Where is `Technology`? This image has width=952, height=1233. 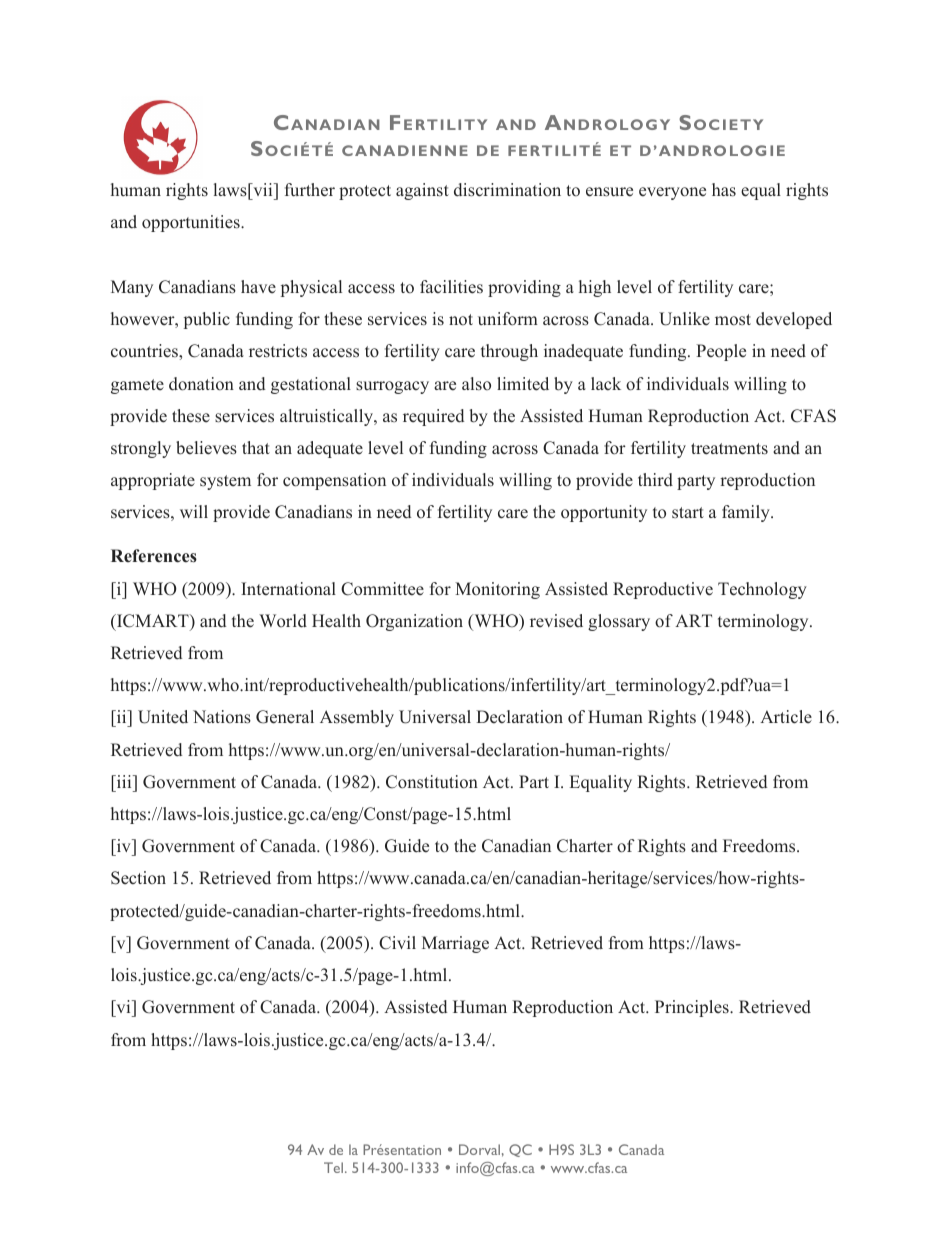
Technology is located at coordinates (762, 590).
